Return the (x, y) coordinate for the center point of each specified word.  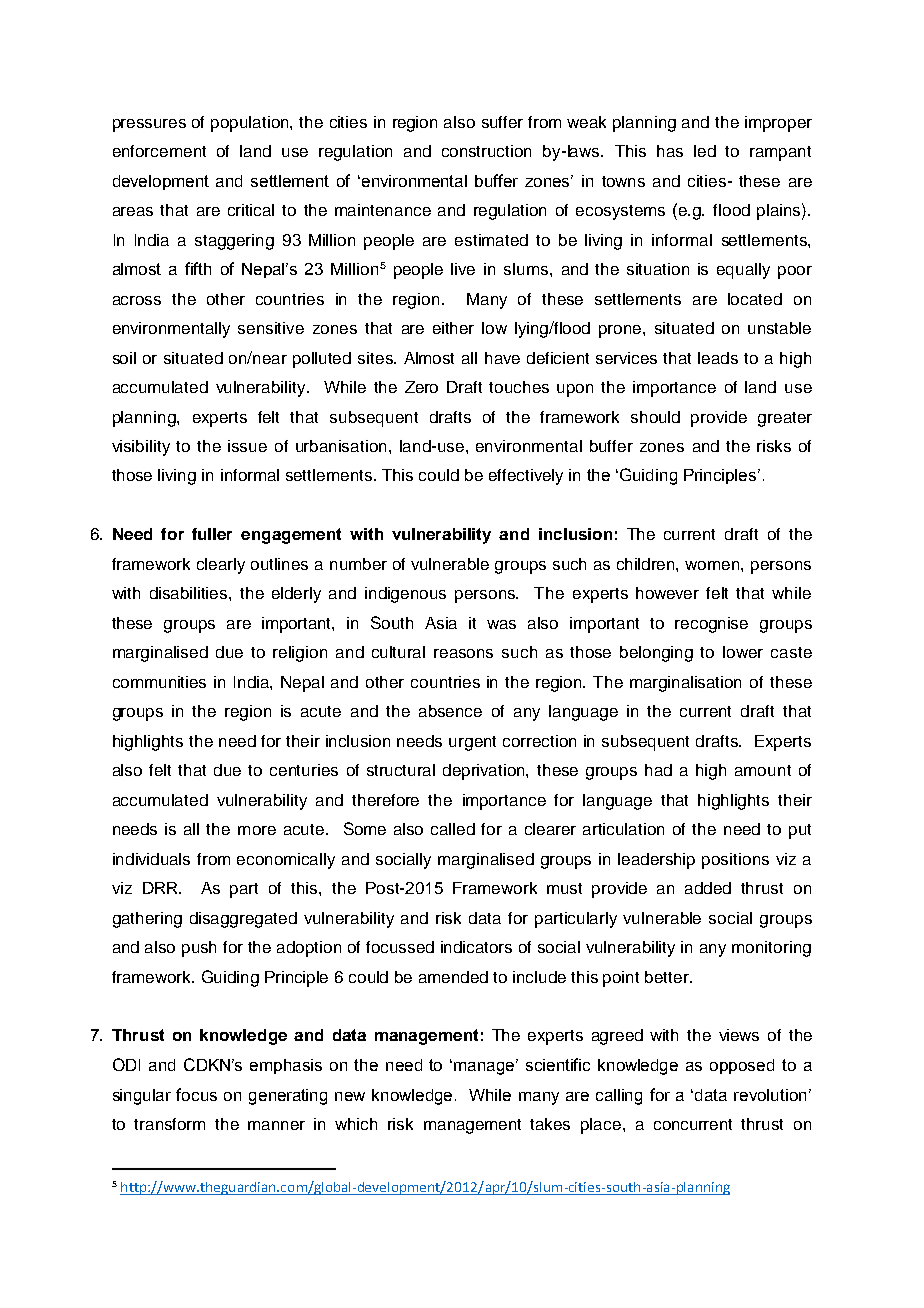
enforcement (159, 151)
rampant (780, 153)
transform (169, 1124)
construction (486, 151)
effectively (526, 477)
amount (763, 770)
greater (785, 419)
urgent (472, 743)
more (257, 830)
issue (247, 446)
